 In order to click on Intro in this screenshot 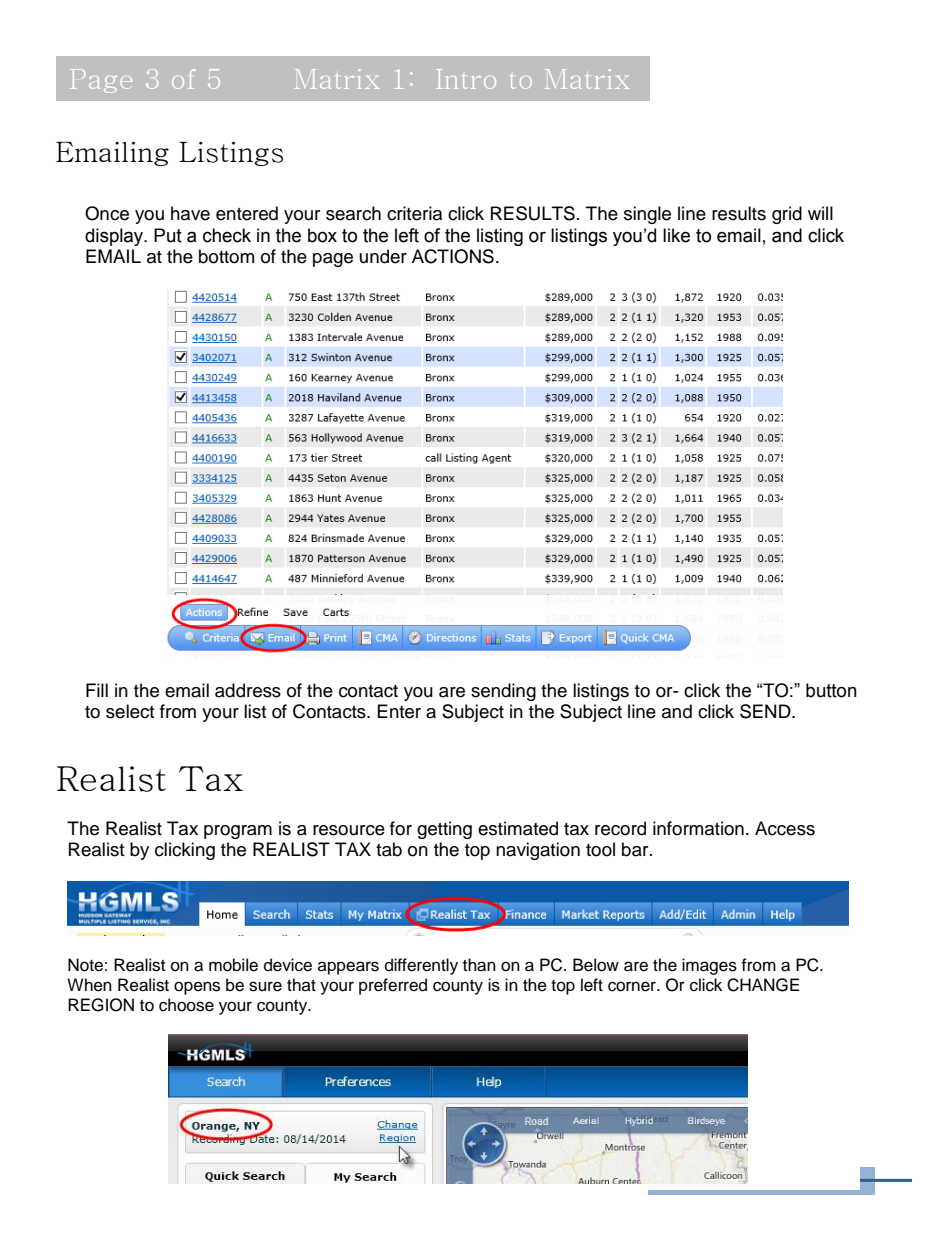, I will do `click(466, 79)`.
